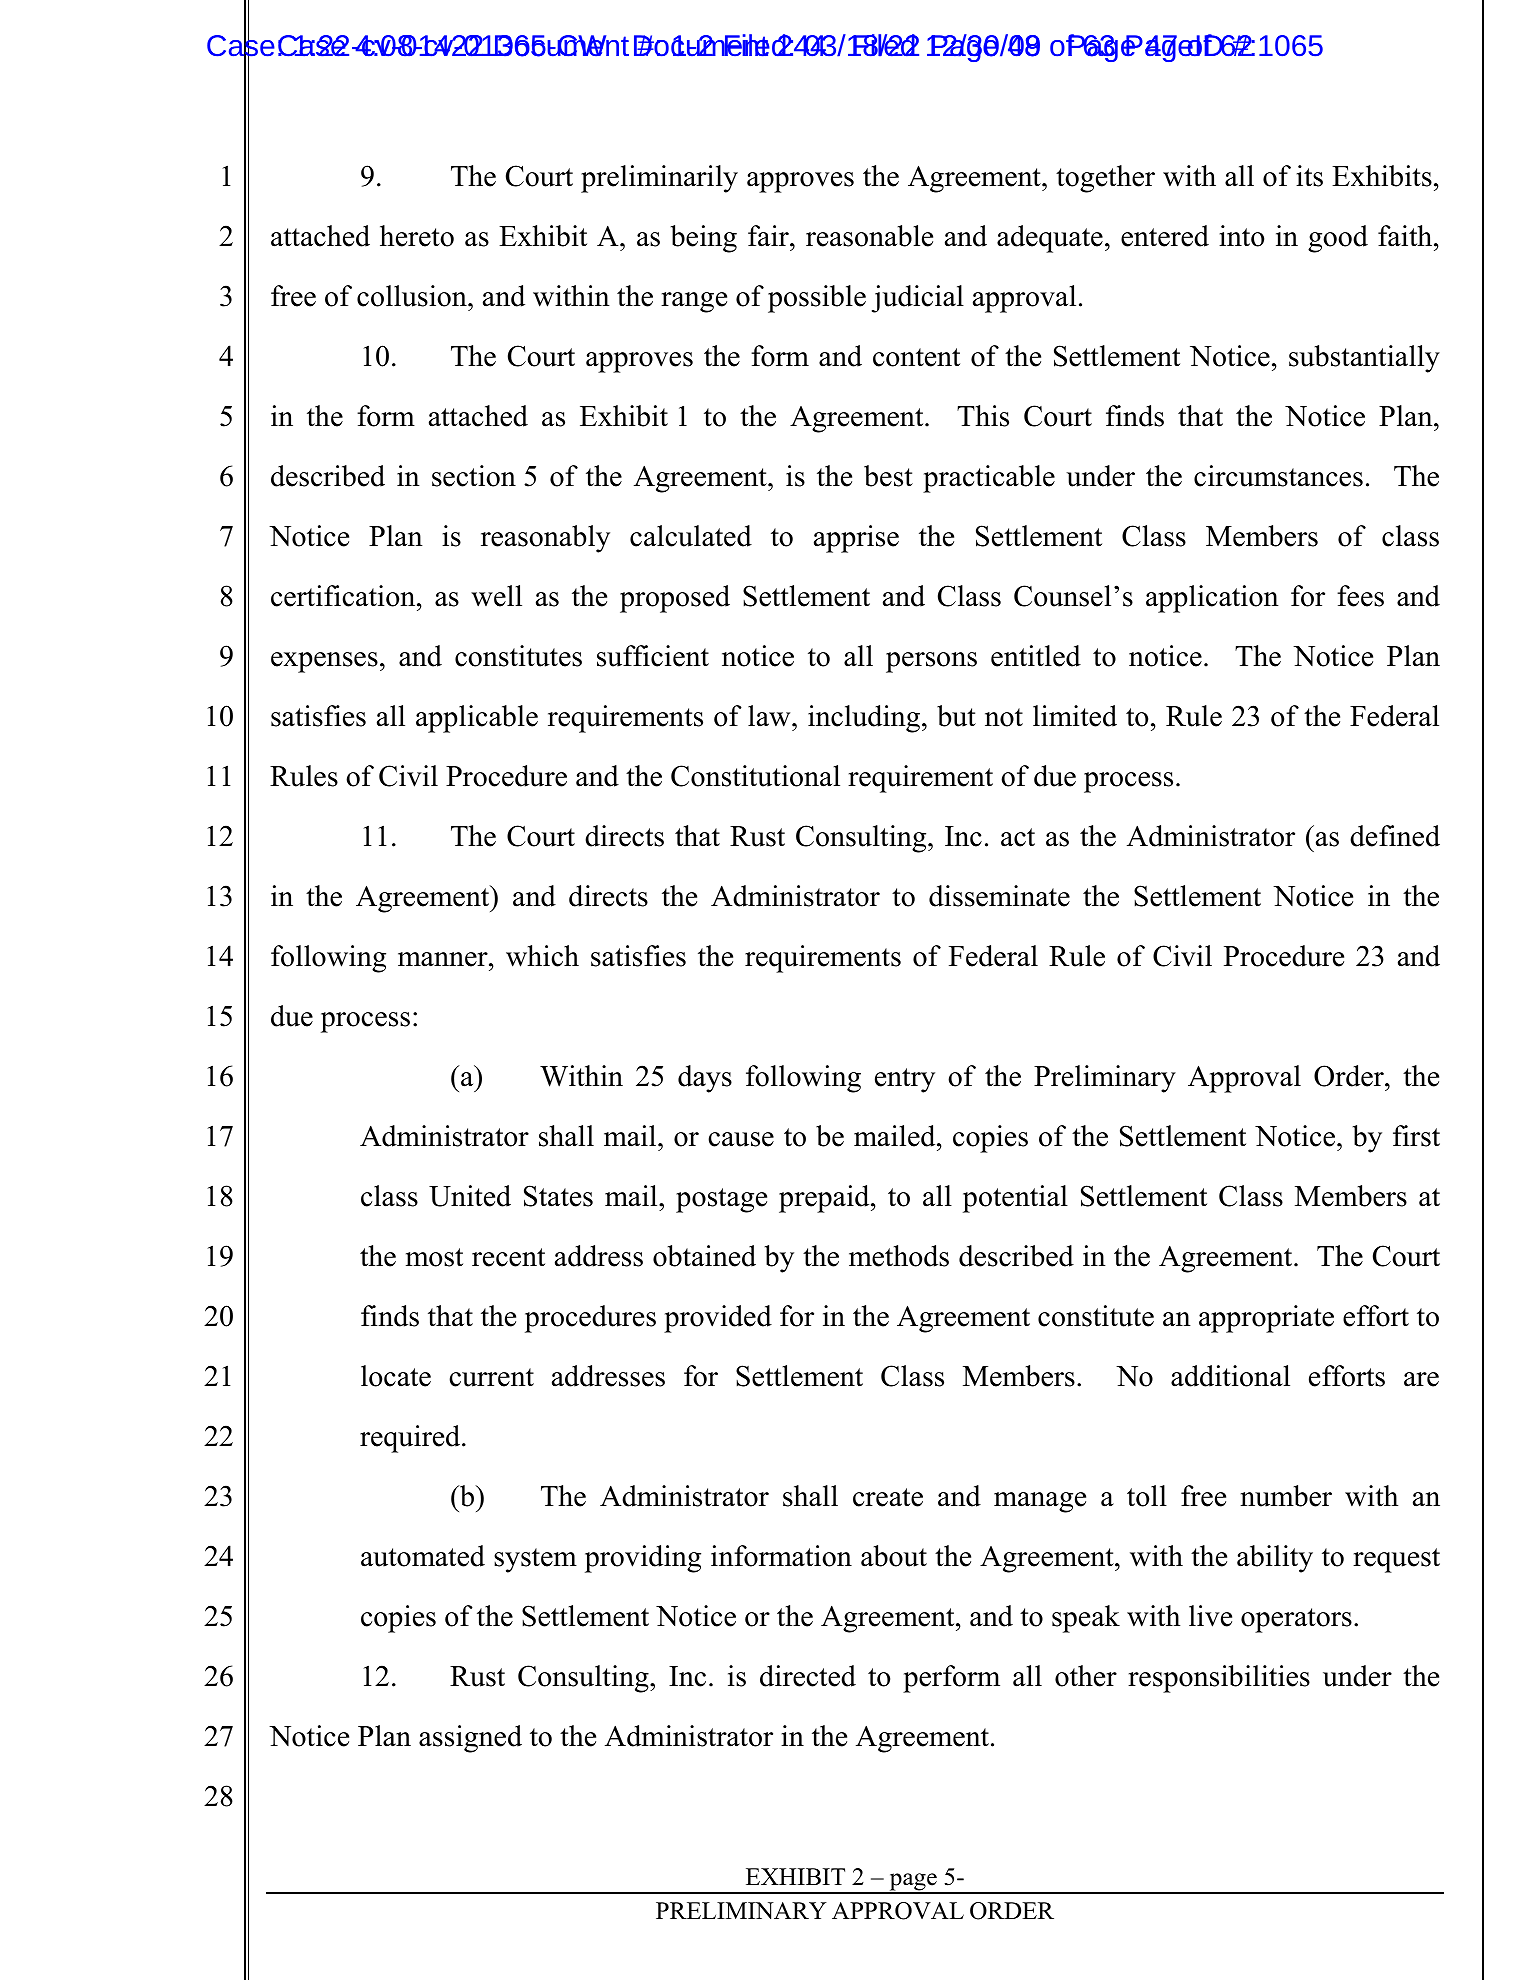  What do you see at coordinates (470, 1739) in the page?
I see `assigned` at bounding box center [470, 1739].
